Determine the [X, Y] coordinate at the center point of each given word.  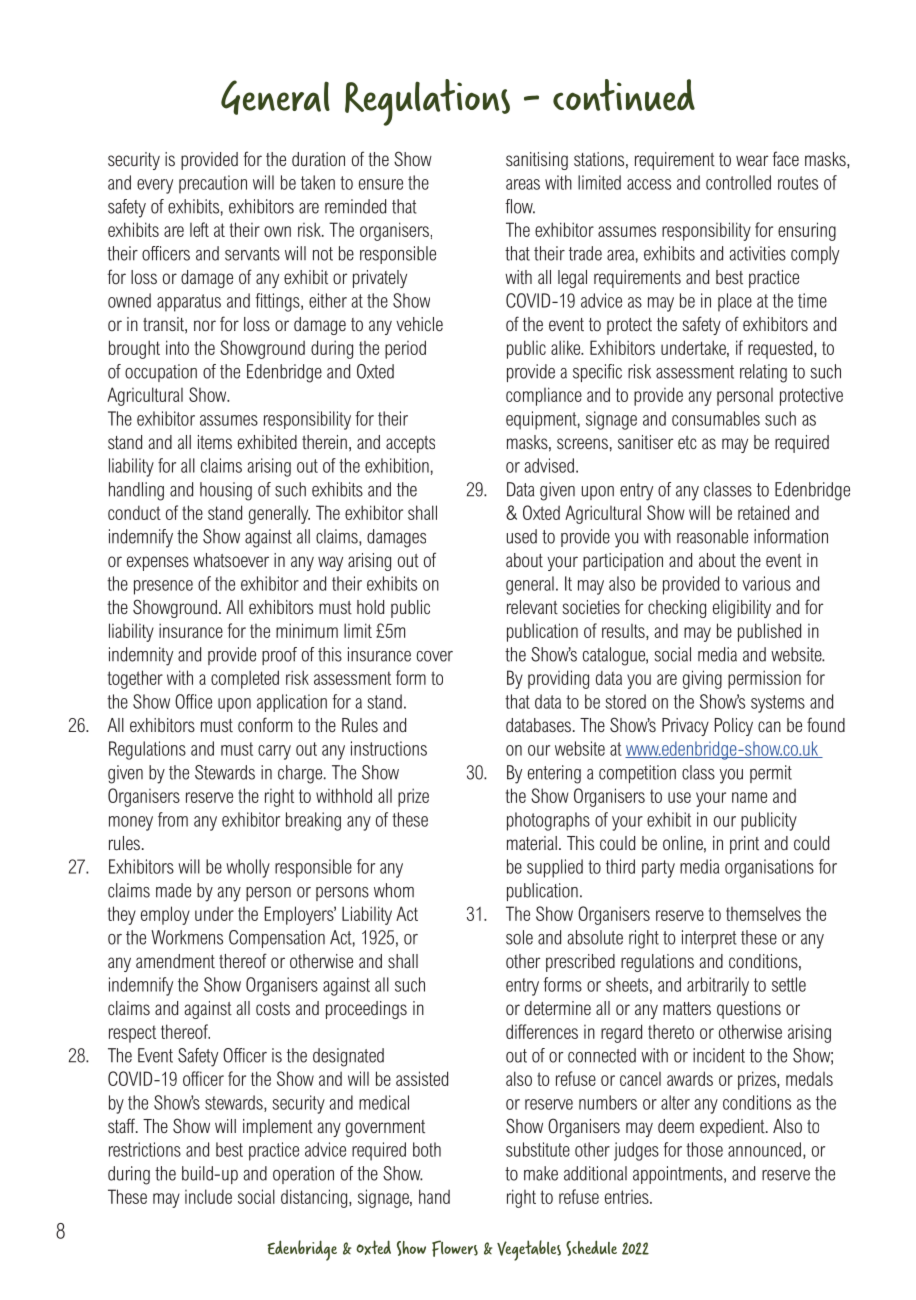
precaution [213, 184]
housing [226, 491]
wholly [248, 868]
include [208, 1196]
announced [764, 1149]
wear [752, 160]
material [532, 843]
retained [763, 512]
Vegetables [529, 1250]
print [744, 845]
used [522, 536]
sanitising [537, 161]
